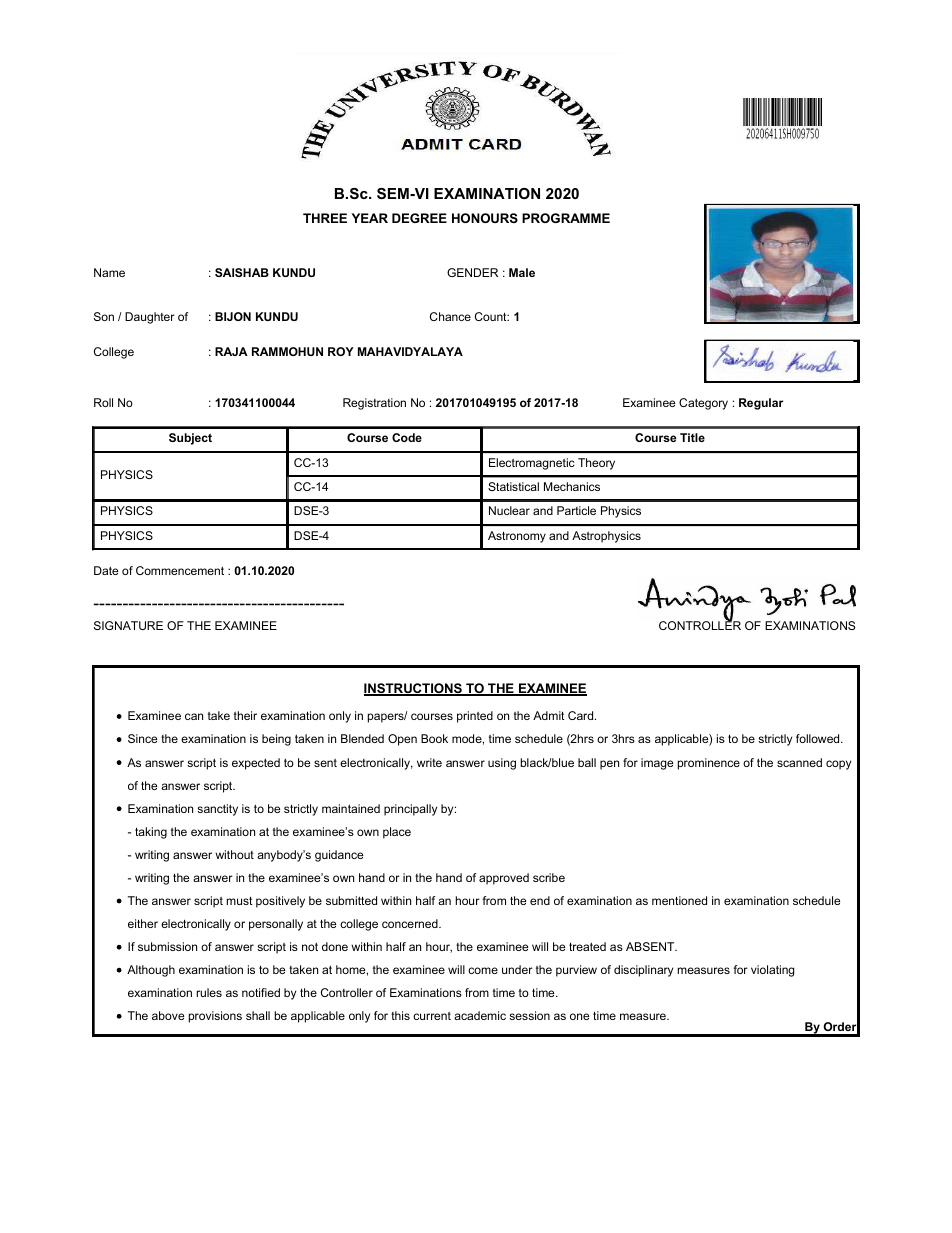  I want to click on academic, so click(480, 1015).
